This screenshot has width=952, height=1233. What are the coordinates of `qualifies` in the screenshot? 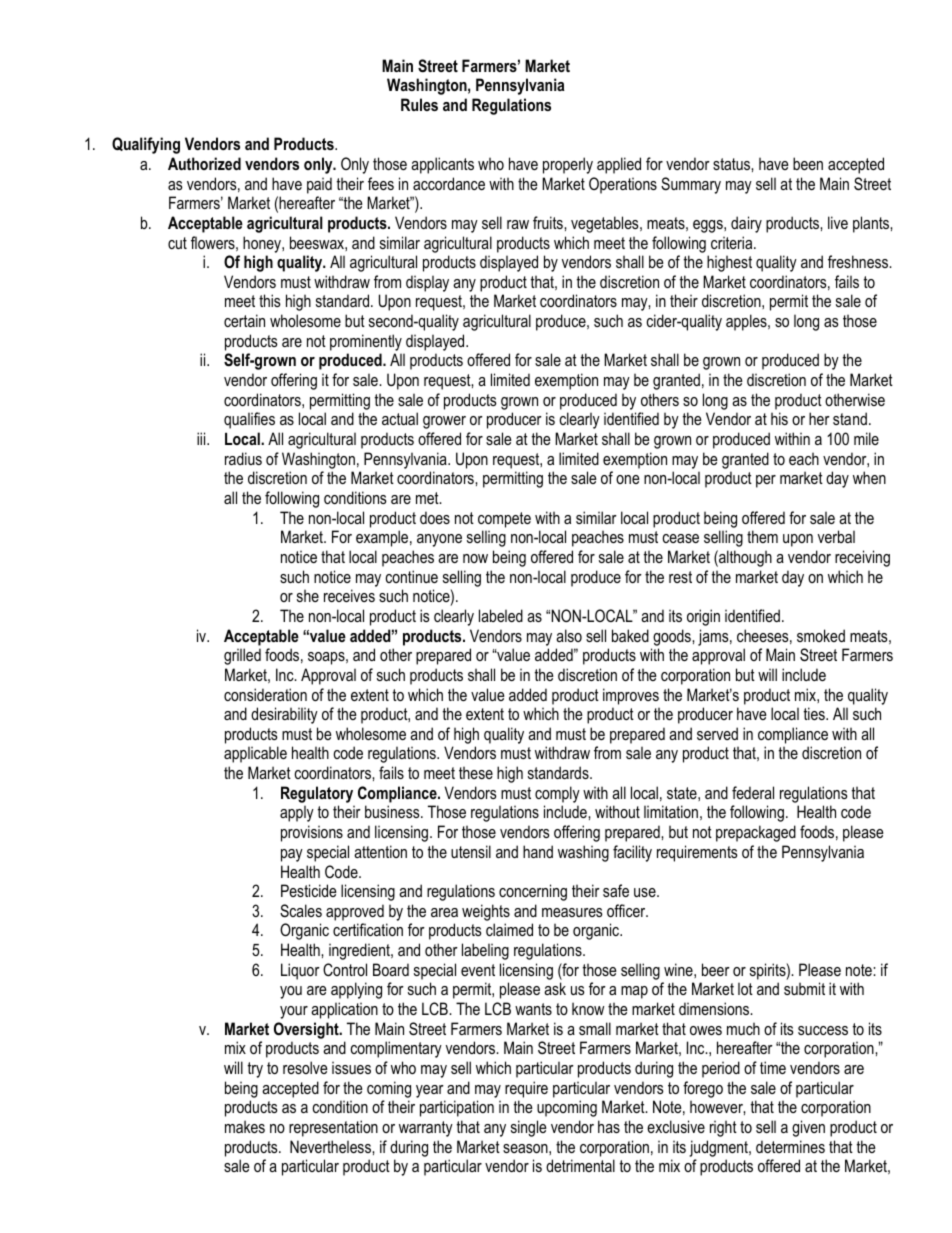 It's located at (249, 420).
